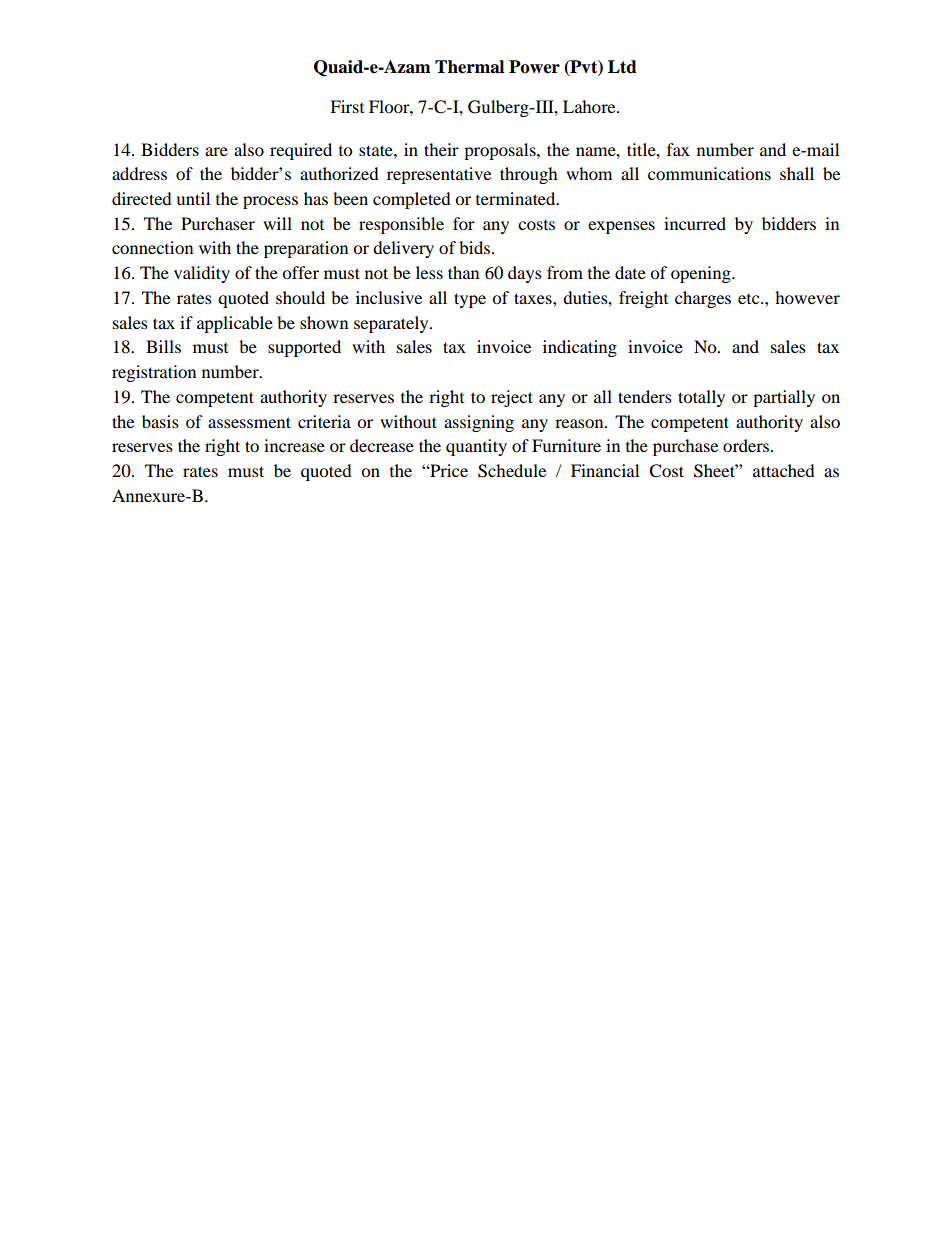 This screenshot has height=1233, width=952. I want to click on Ltd, so click(622, 67).
